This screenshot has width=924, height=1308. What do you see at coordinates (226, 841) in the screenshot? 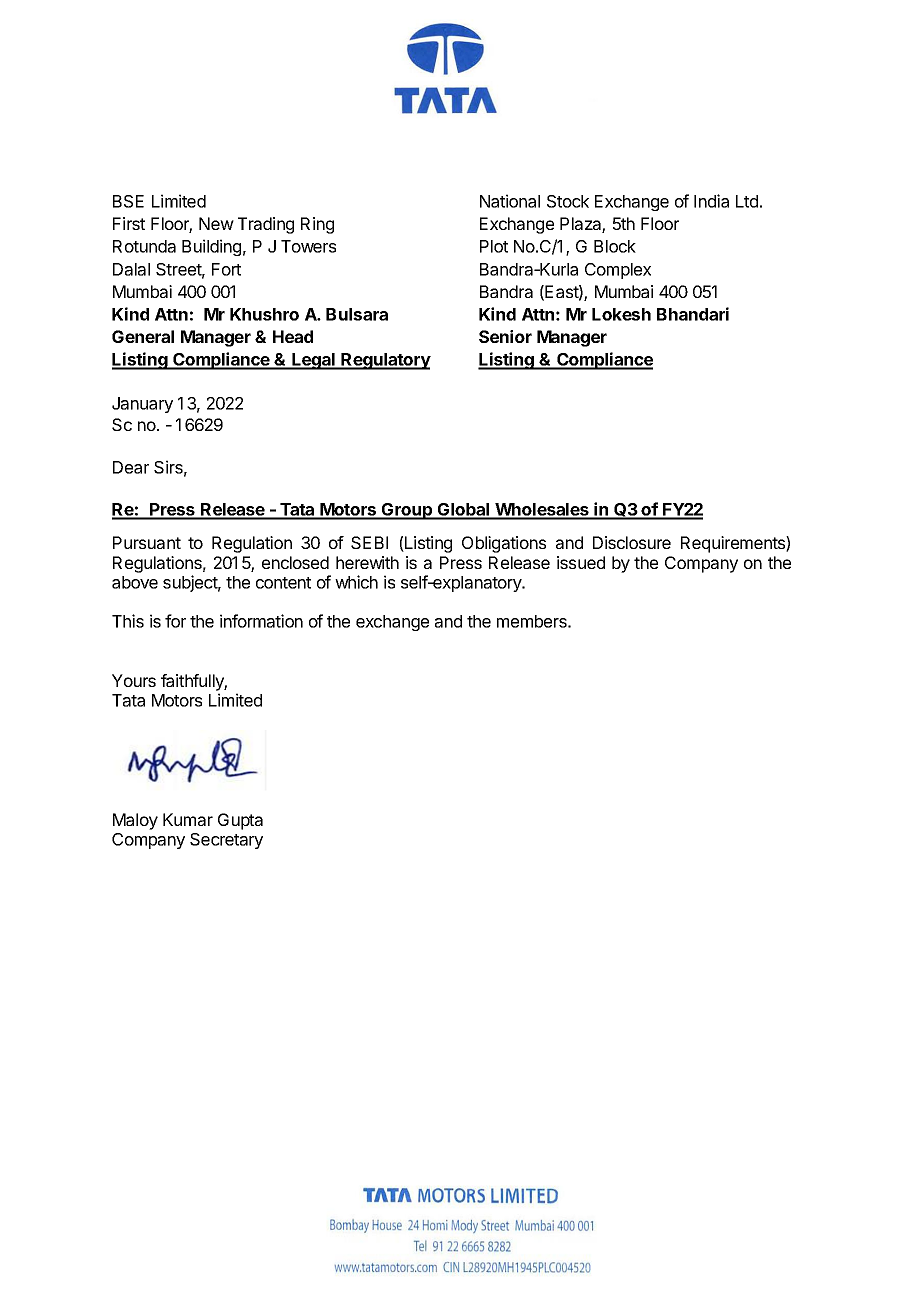
I see `Secretary` at bounding box center [226, 841].
